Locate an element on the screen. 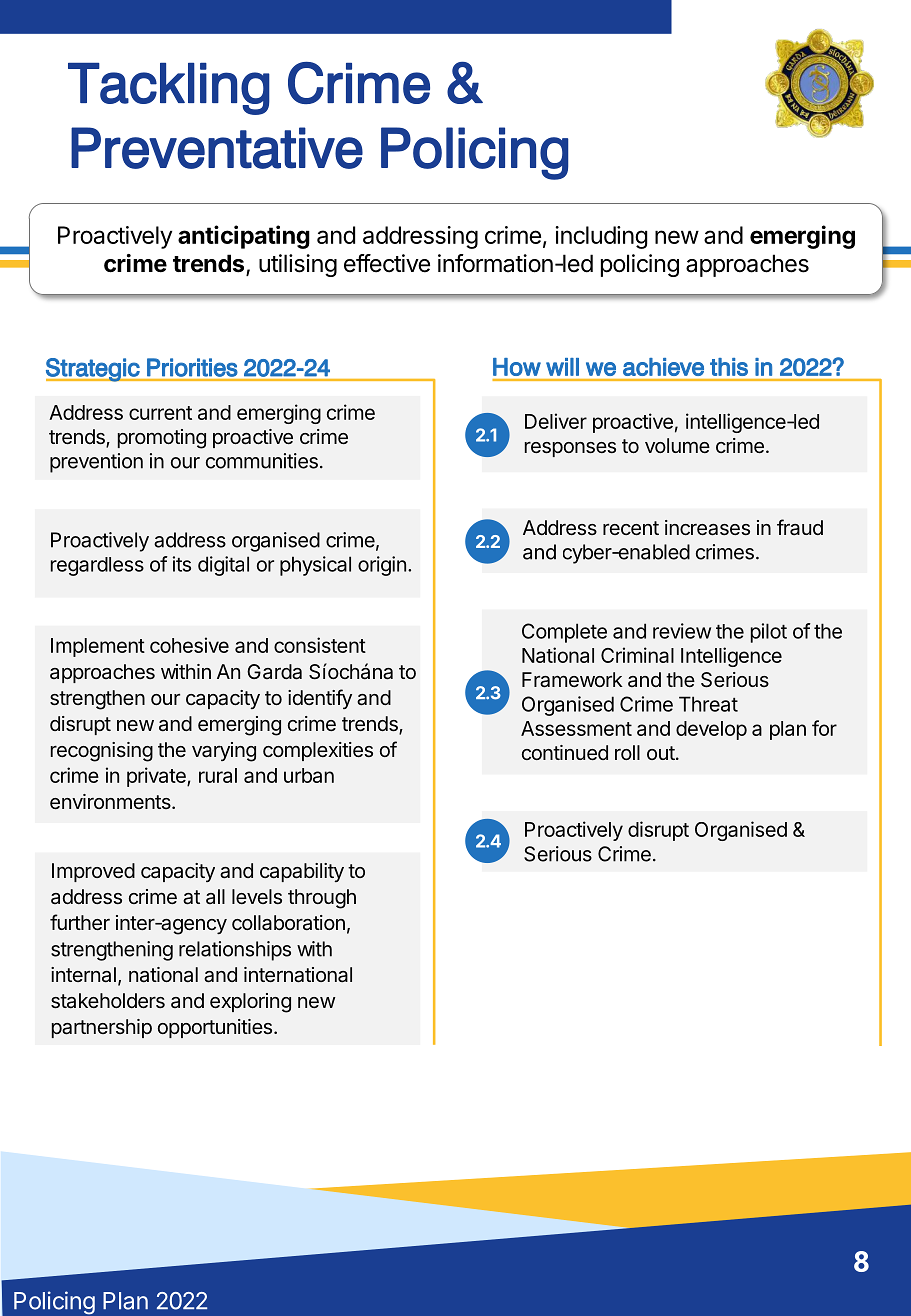  origin is located at coordinates (382, 566).
